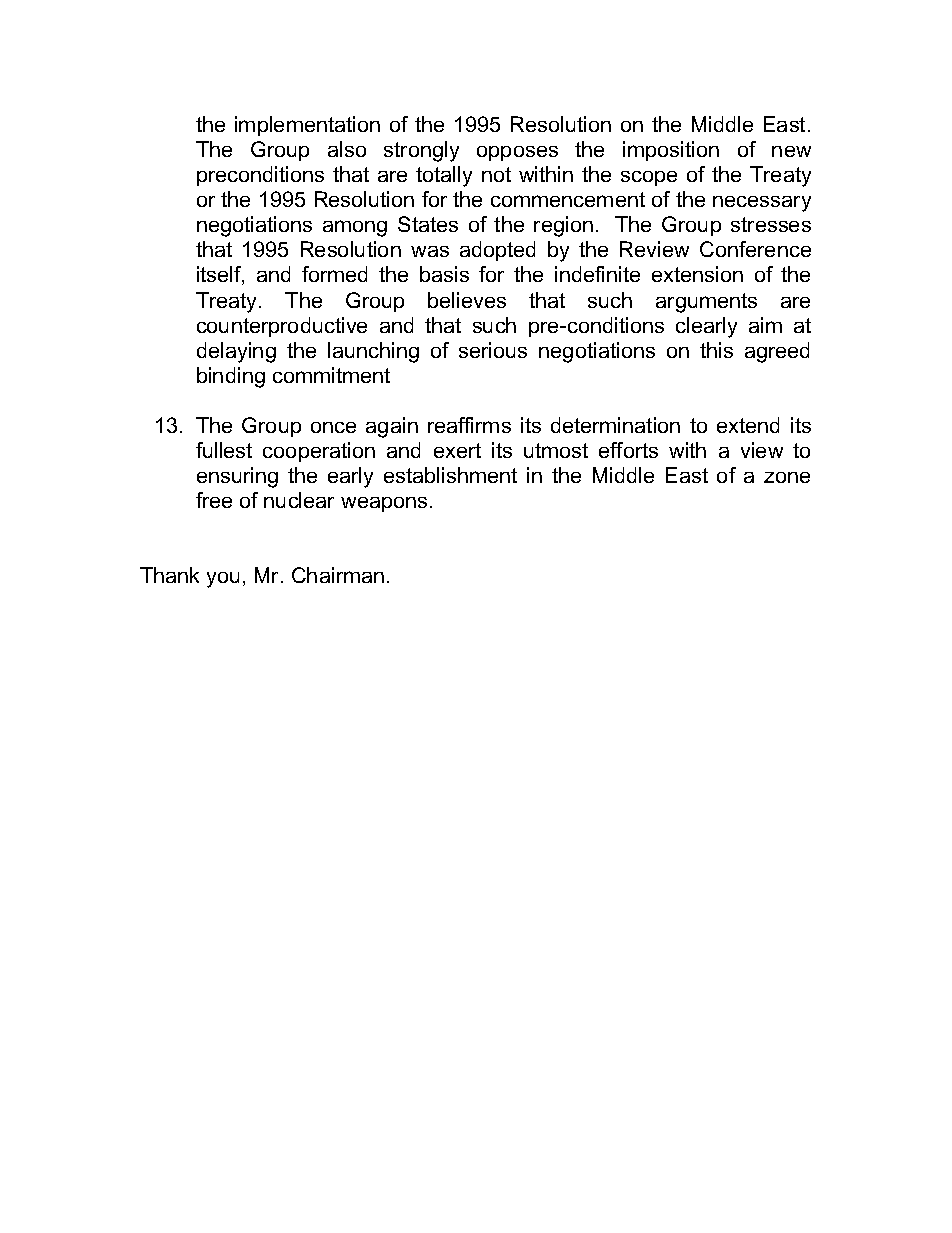 The image size is (952, 1233). Describe the element at coordinates (469, 425) in the screenshot. I see `reaffirms` at that location.
